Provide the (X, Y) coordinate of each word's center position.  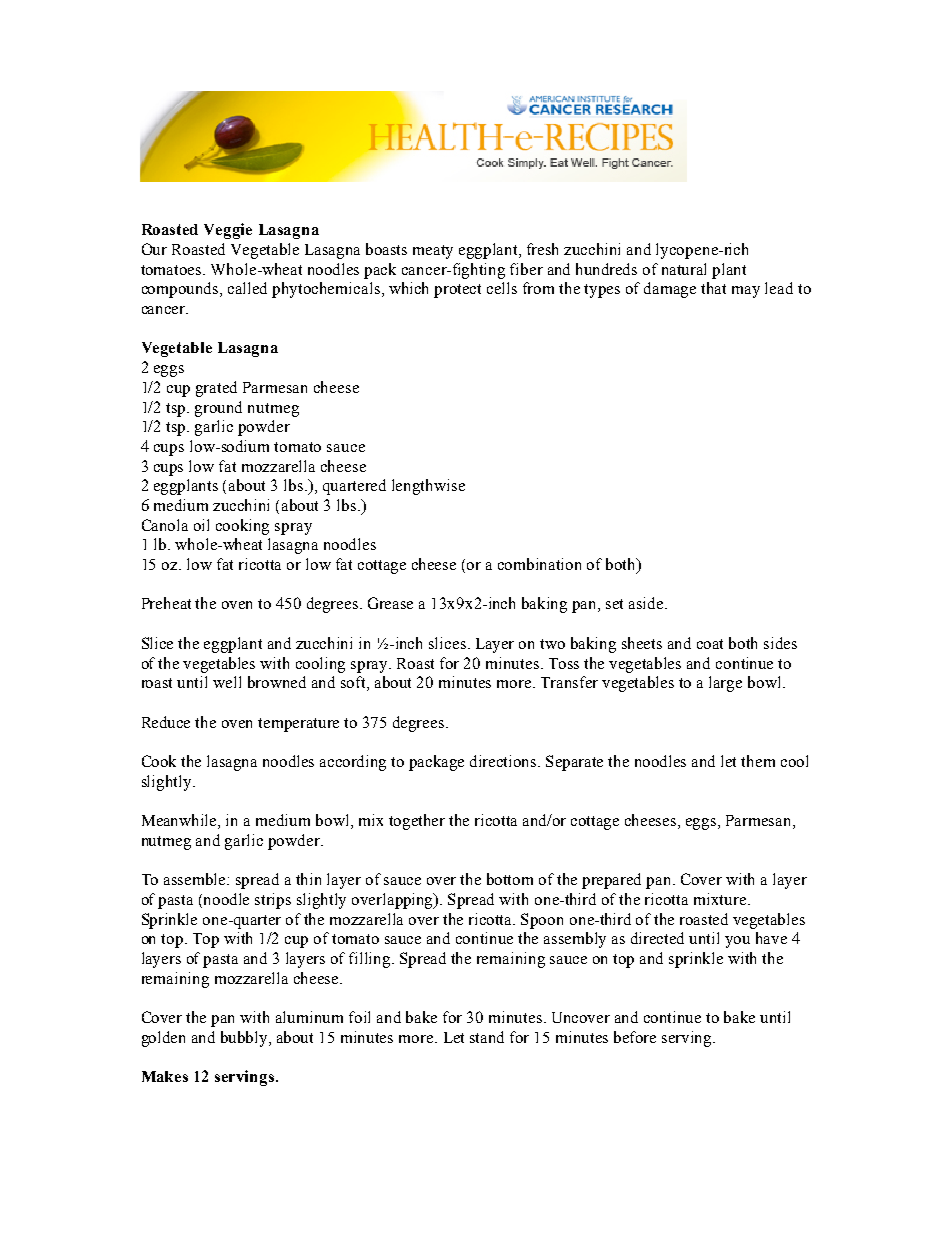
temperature (298, 725)
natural (684, 269)
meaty (433, 252)
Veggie (228, 231)
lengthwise (428, 487)
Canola (165, 525)
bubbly (245, 1039)
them (758, 761)
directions (504, 761)
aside (647, 603)
